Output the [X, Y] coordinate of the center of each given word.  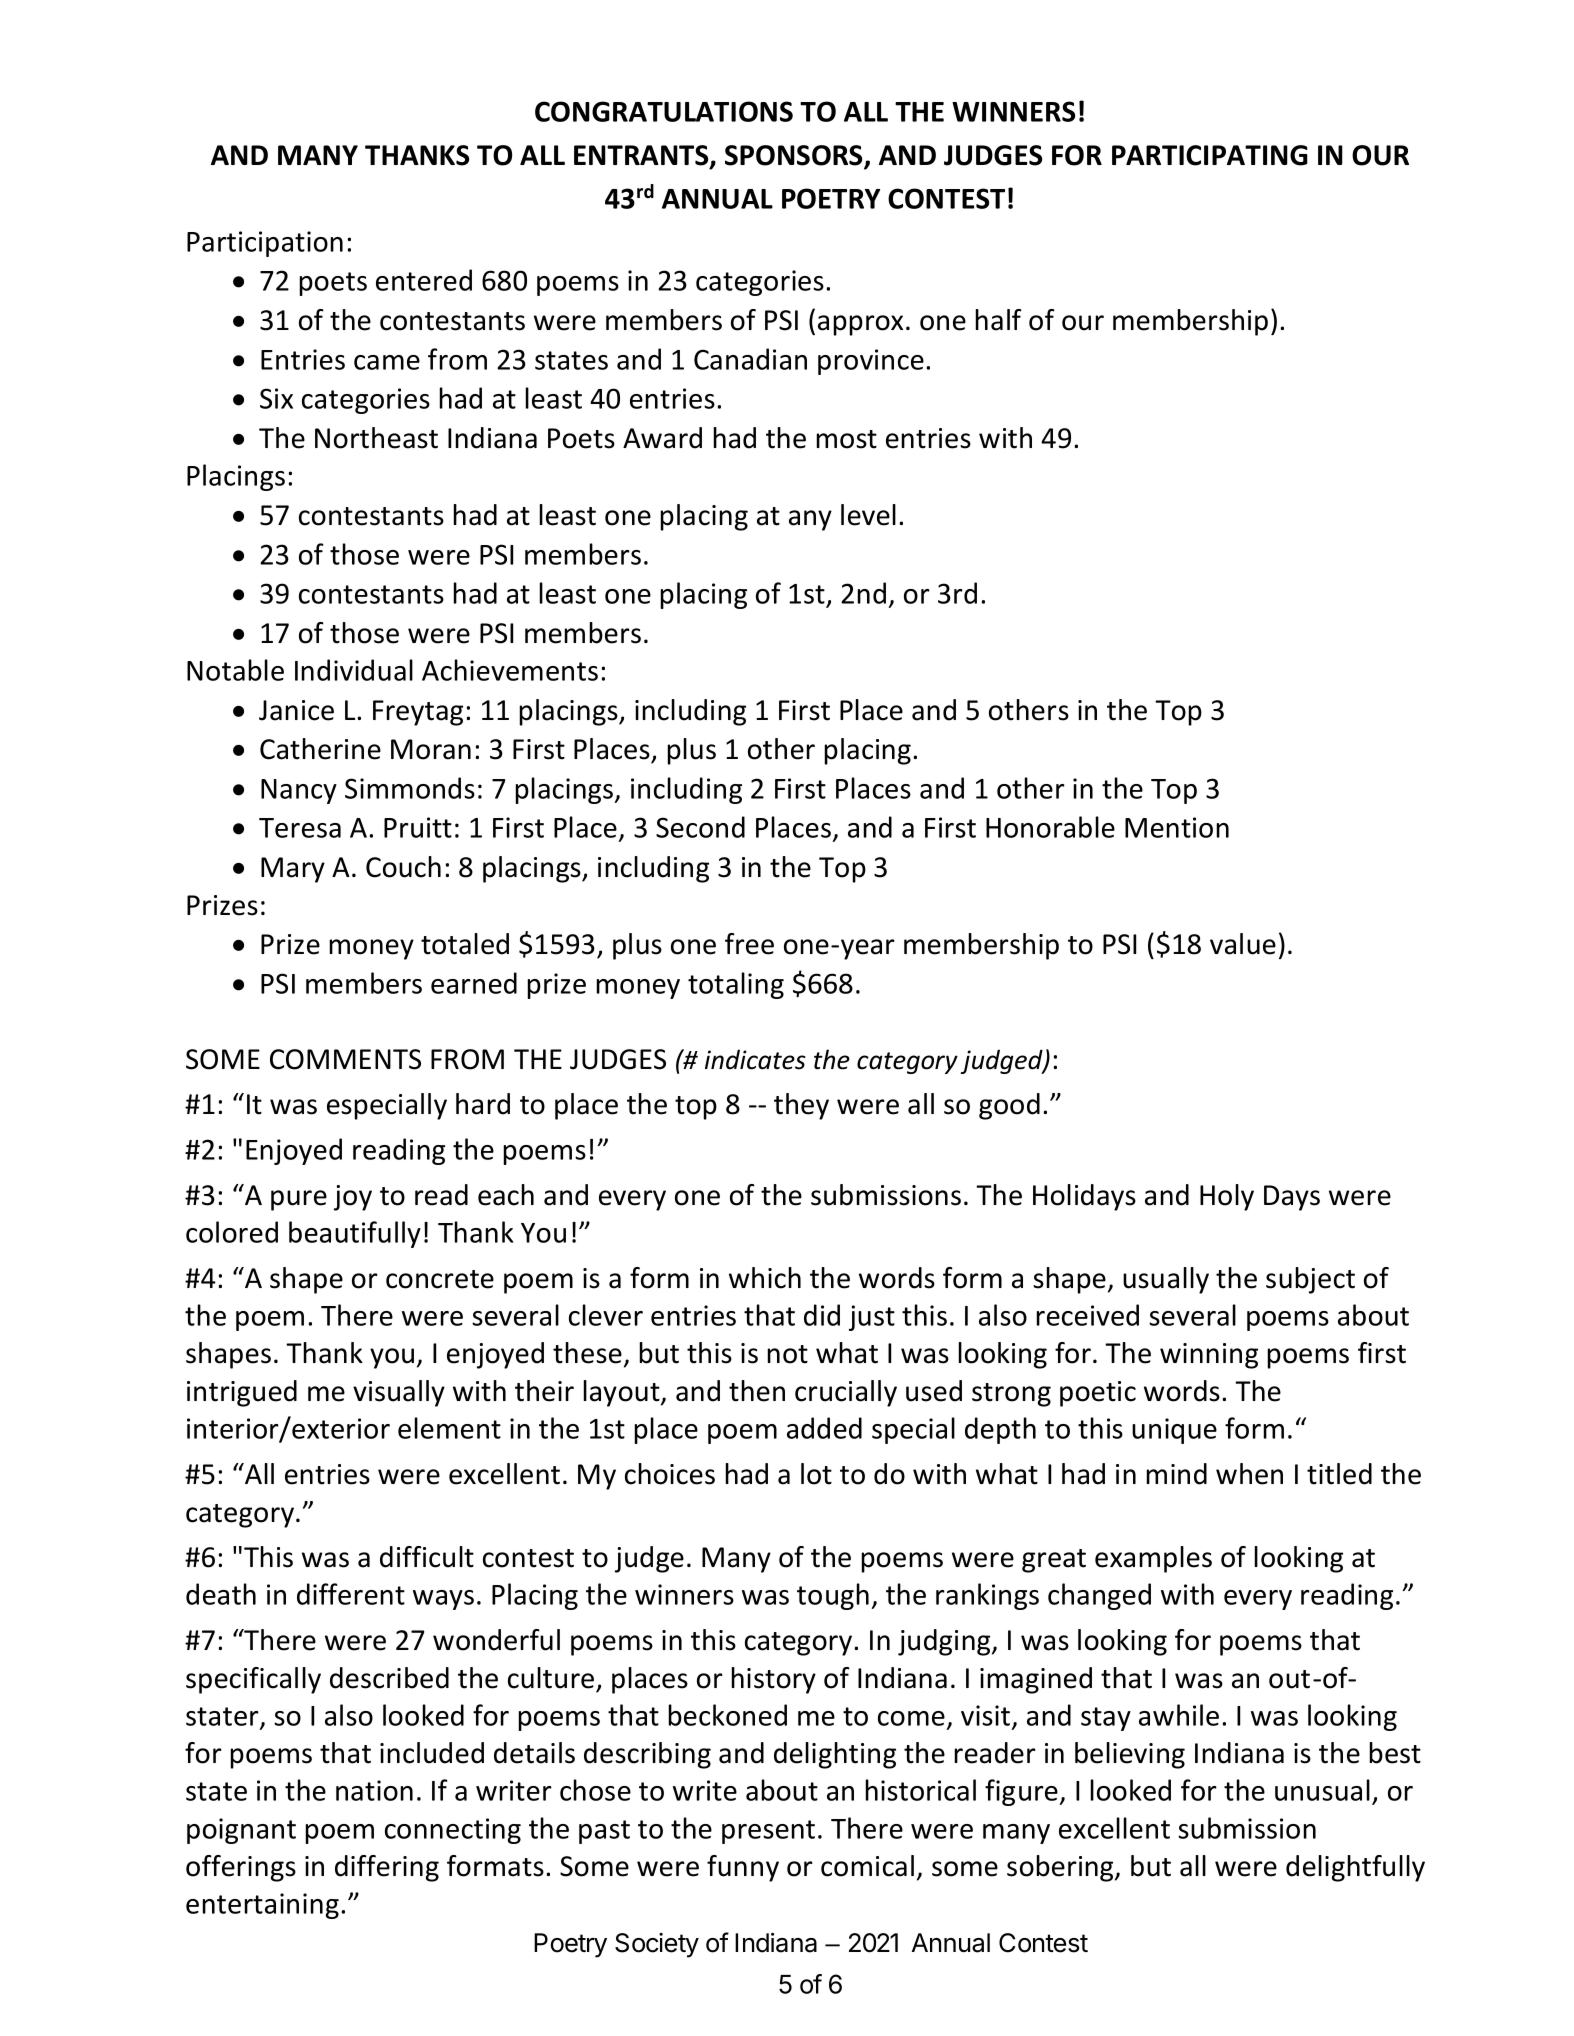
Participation [265, 244]
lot [816, 1474]
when [1249, 1474]
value [1243, 944]
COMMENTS [345, 1059]
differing [387, 1868]
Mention [1177, 827]
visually [399, 1393]
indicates [755, 1059]
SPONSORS [795, 156]
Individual [354, 670]
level [868, 515]
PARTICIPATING [1210, 155]
